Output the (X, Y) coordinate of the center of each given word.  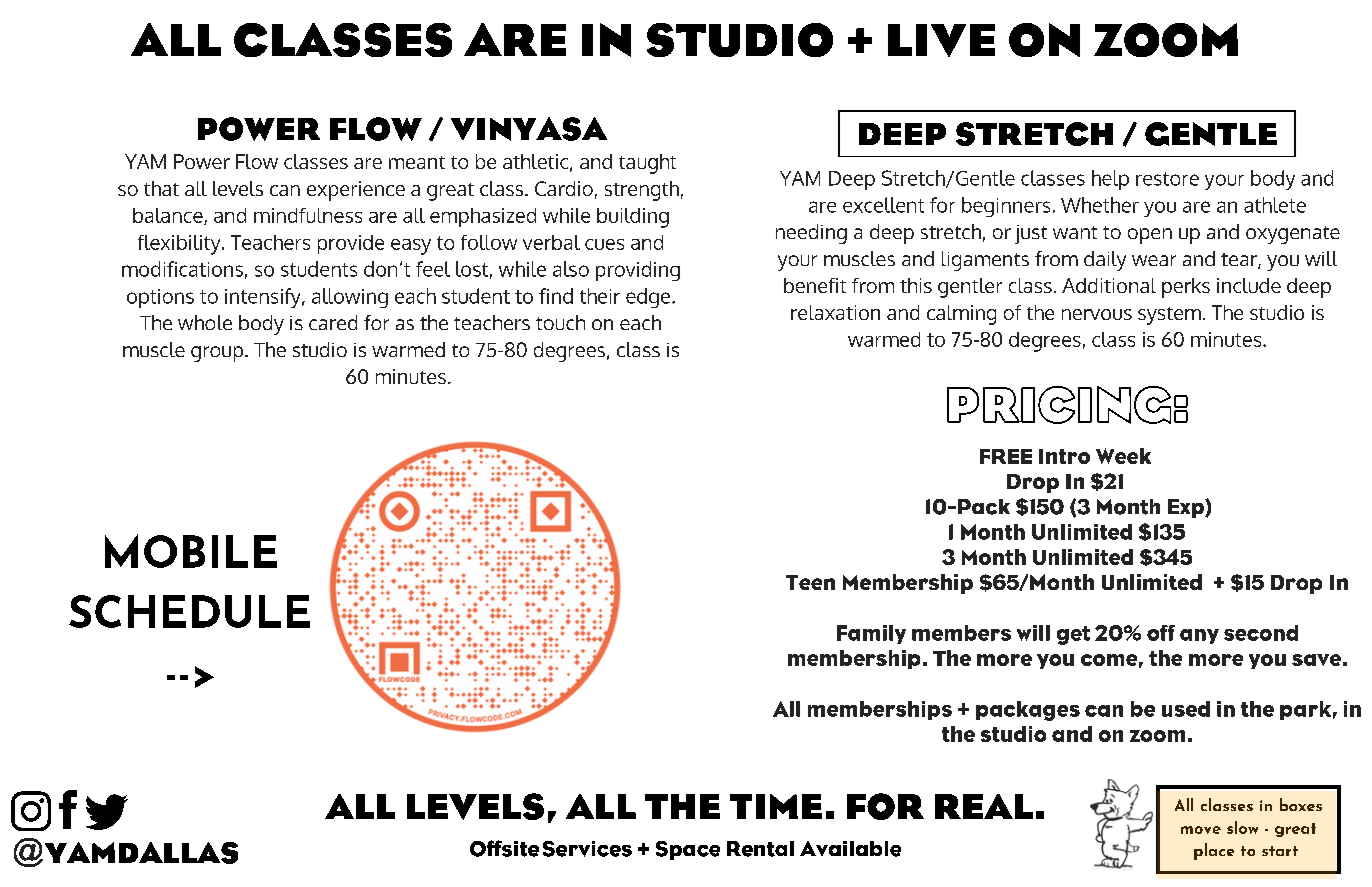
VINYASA (529, 129)
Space (688, 850)
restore (1167, 179)
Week (1123, 456)
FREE (1006, 456)
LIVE (941, 40)
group (217, 354)
